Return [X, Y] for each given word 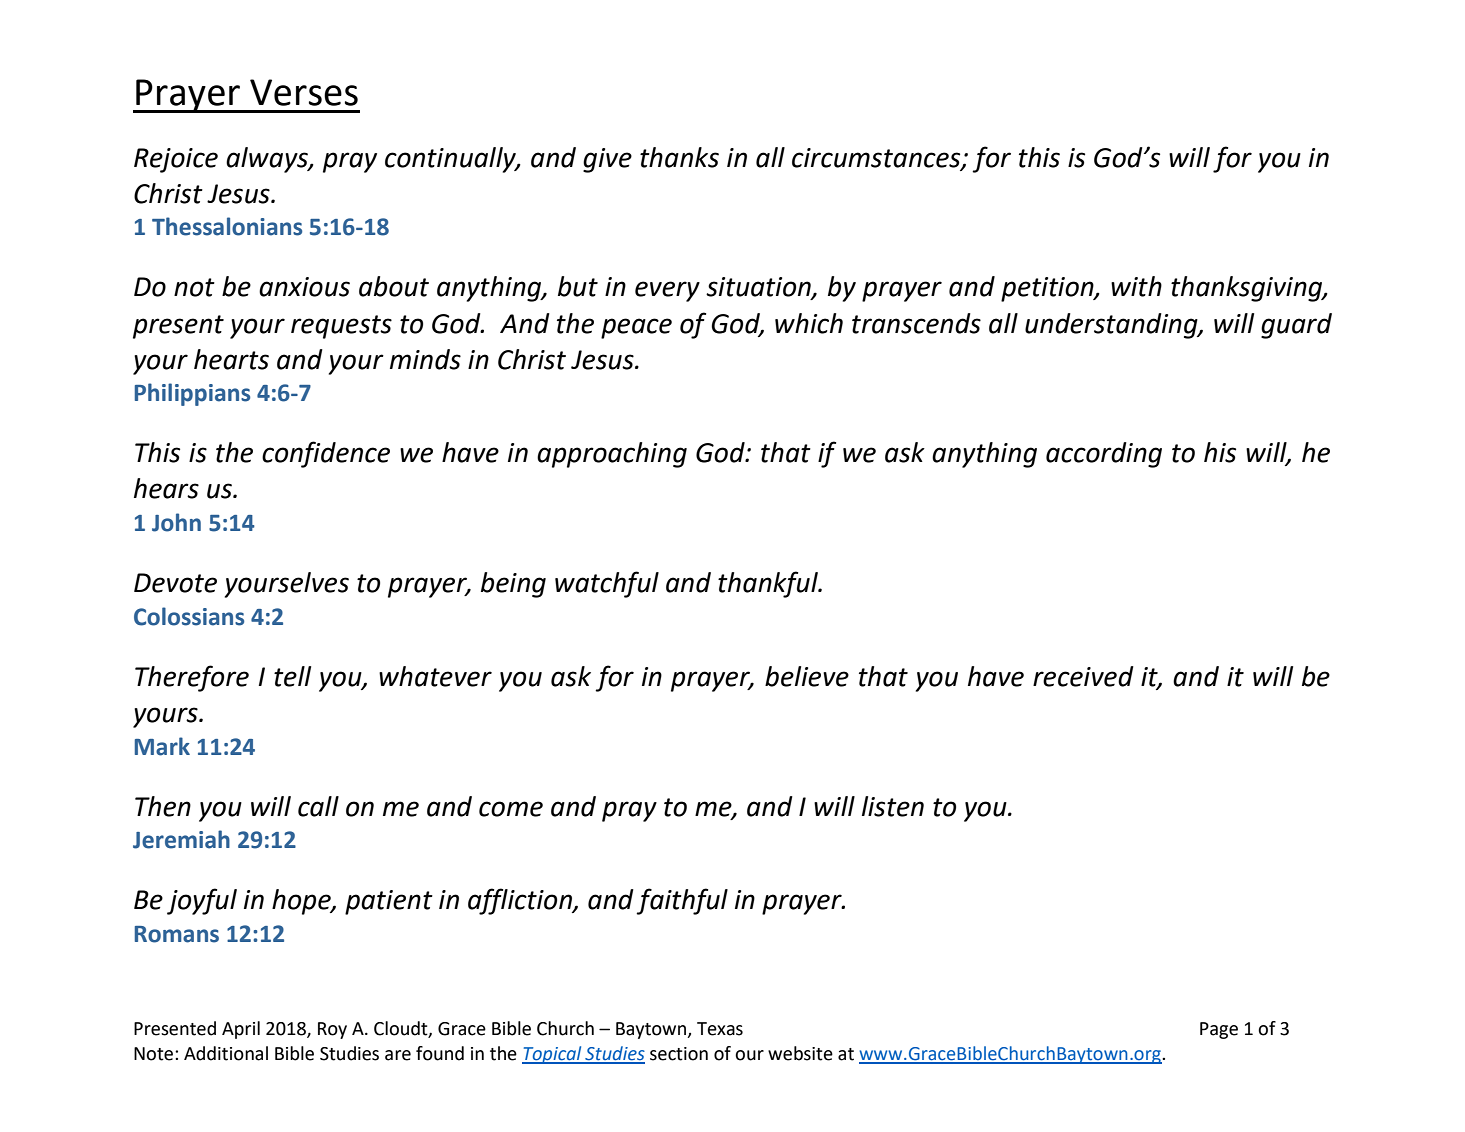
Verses [304, 92]
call [318, 806]
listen [893, 806]
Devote [175, 583]
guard [1296, 326]
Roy [332, 1030]
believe [807, 676]
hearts [231, 359]
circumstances [877, 158]
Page [1219, 1030]
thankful [769, 584]
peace [636, 328]
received [1083, 676]
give [607, 160]
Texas [720, 1029]
